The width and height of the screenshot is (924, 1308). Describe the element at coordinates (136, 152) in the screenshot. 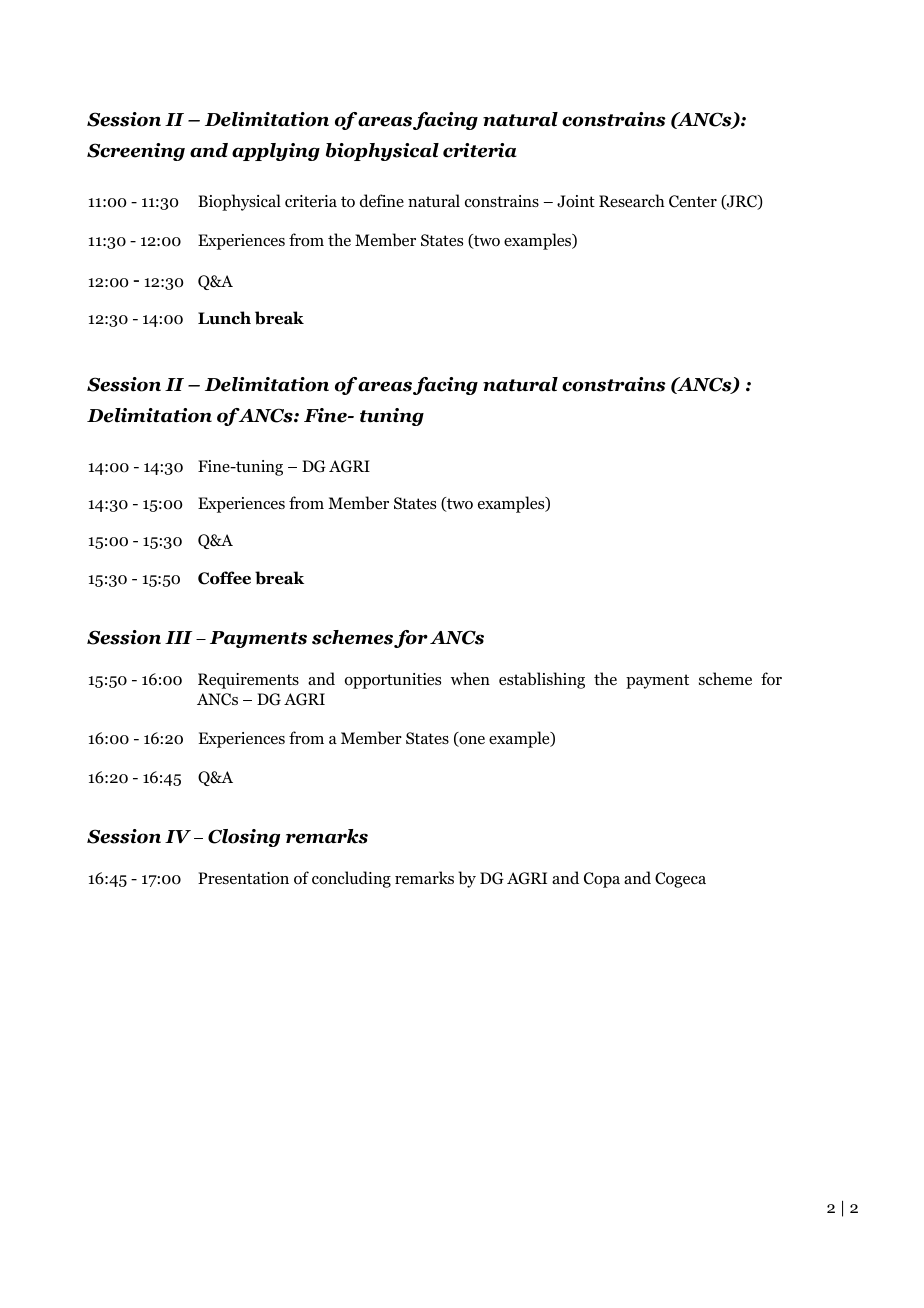

I see `Screening` at that location.
